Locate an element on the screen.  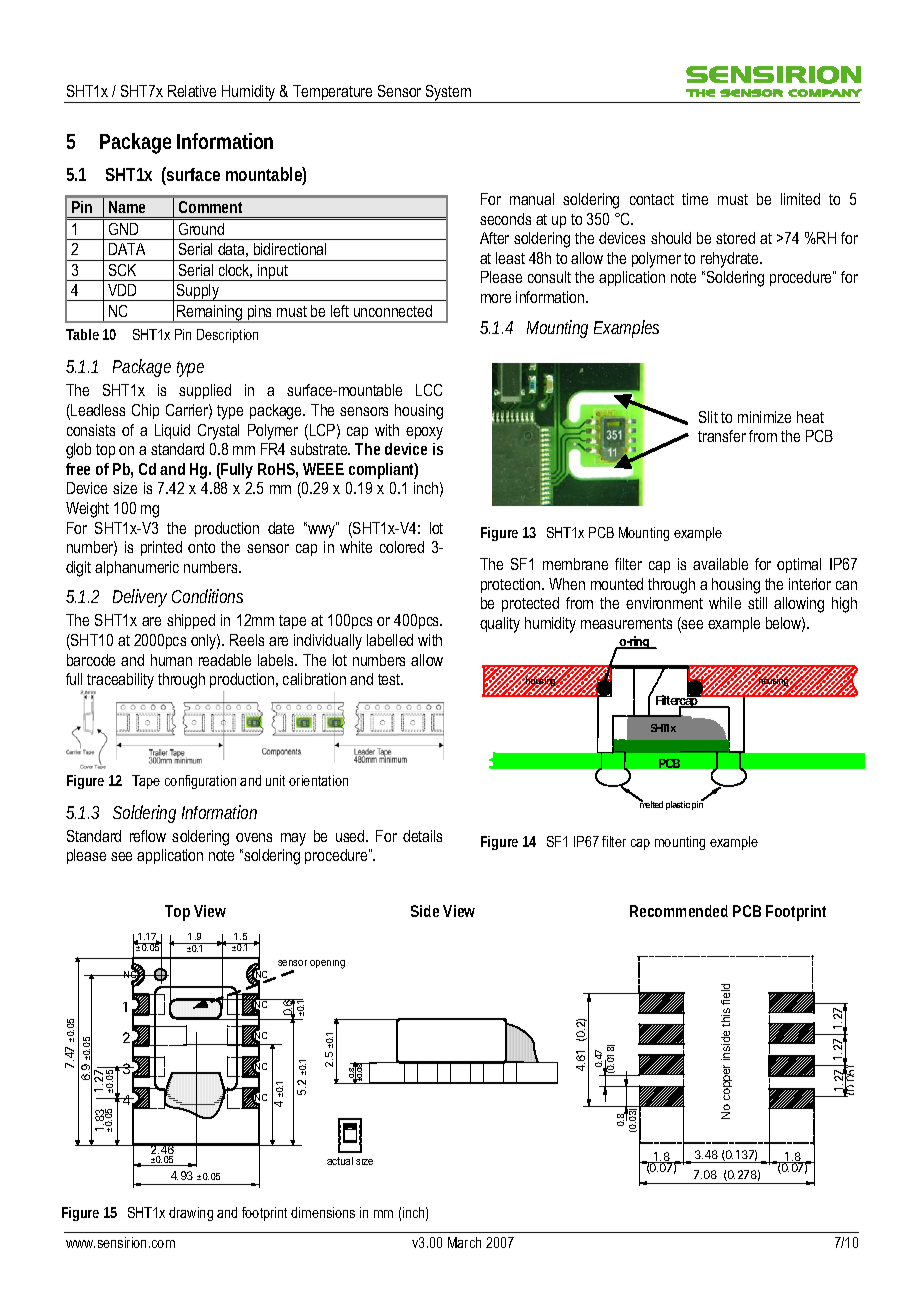
transfer is located at coordinates (722, 436).
